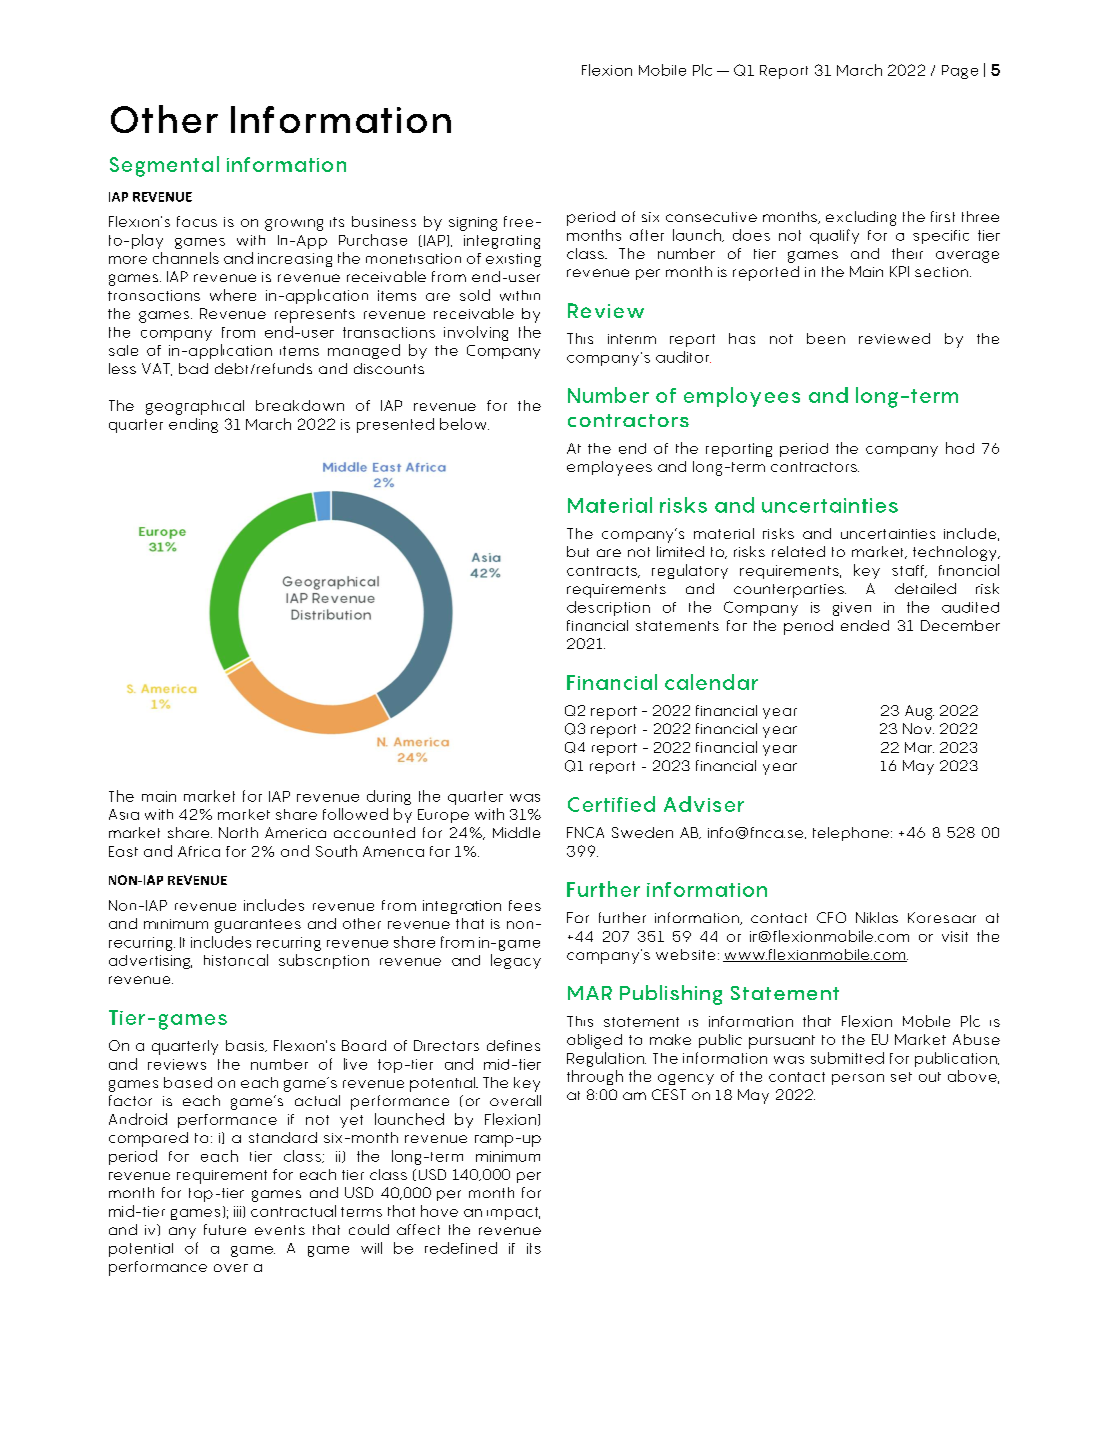  What do you see at coordinates (238, 832) in the image?
I see `North` at bounding box center [238, 832].
